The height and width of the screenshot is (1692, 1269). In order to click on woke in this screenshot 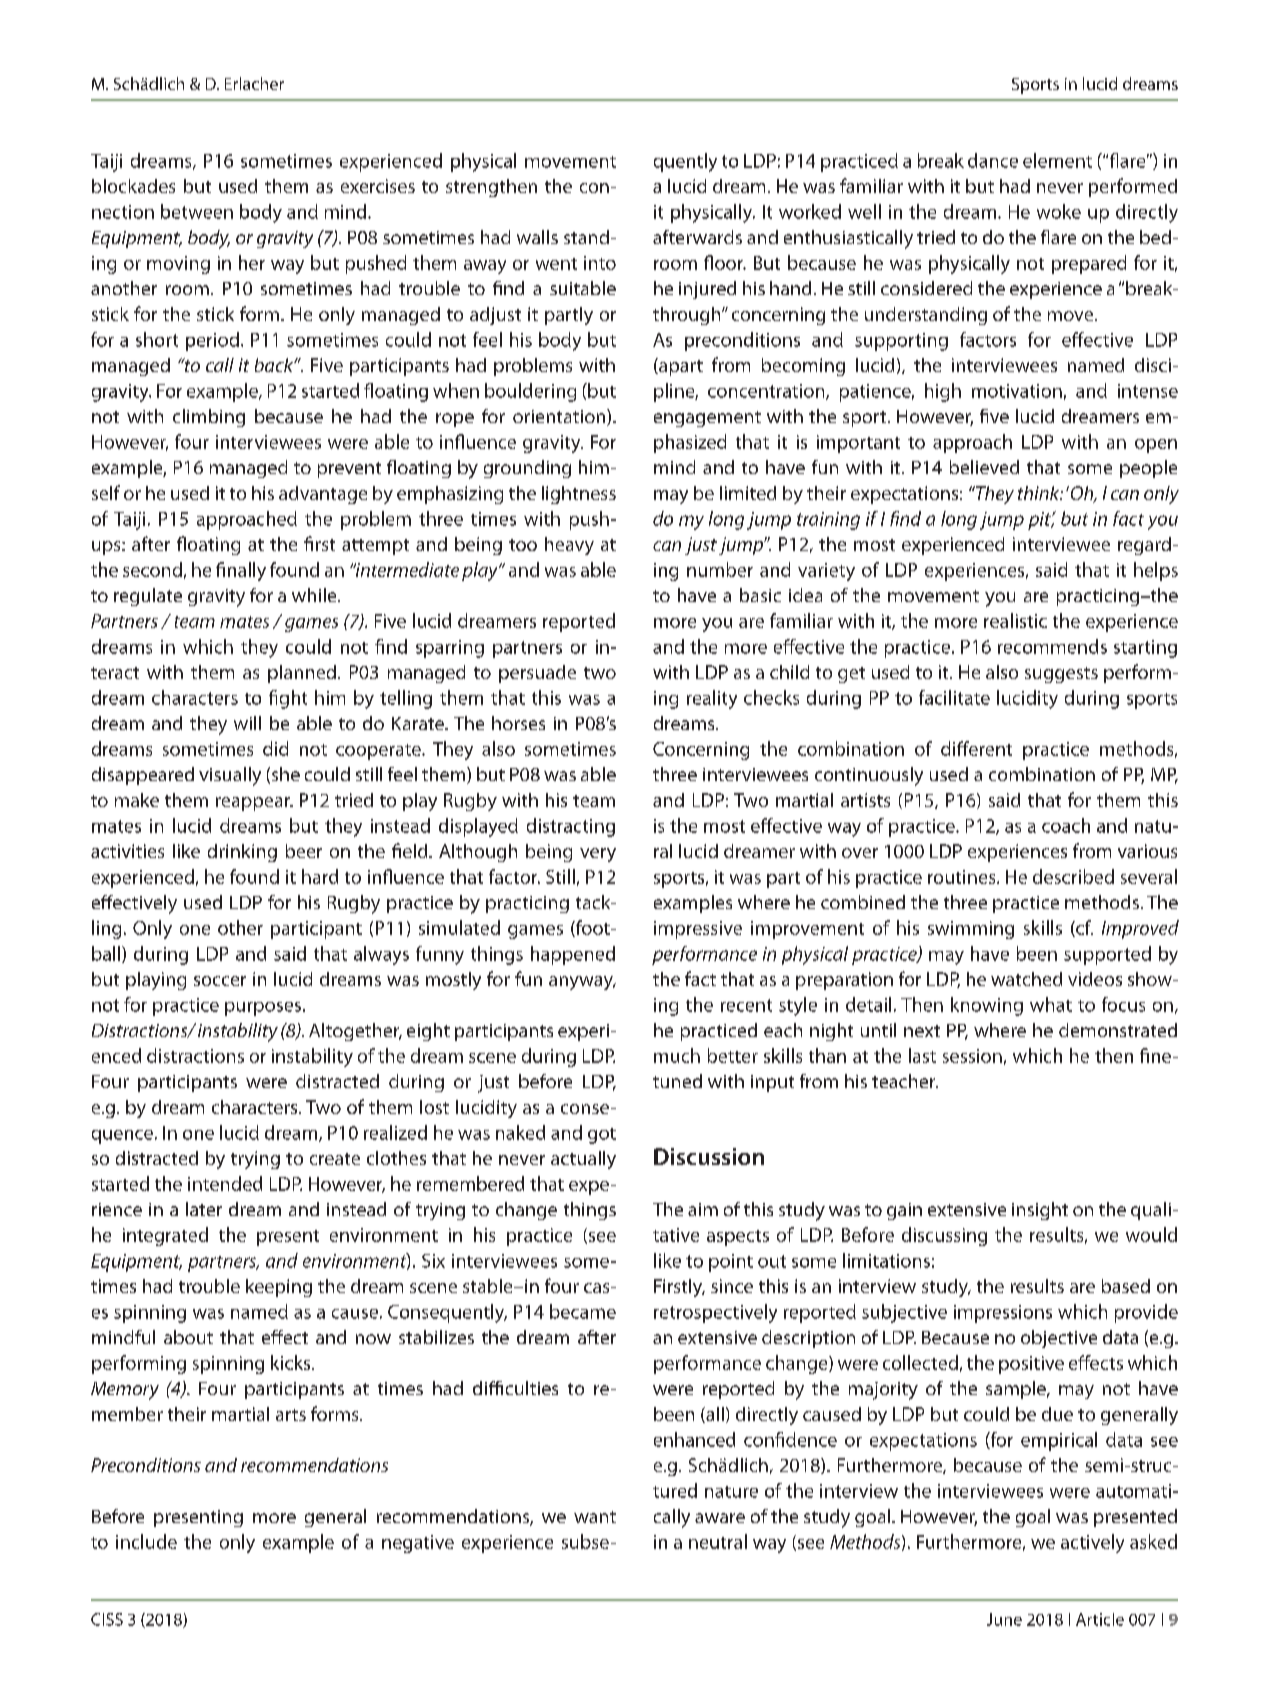, I will do `click(1059, 211)`.
